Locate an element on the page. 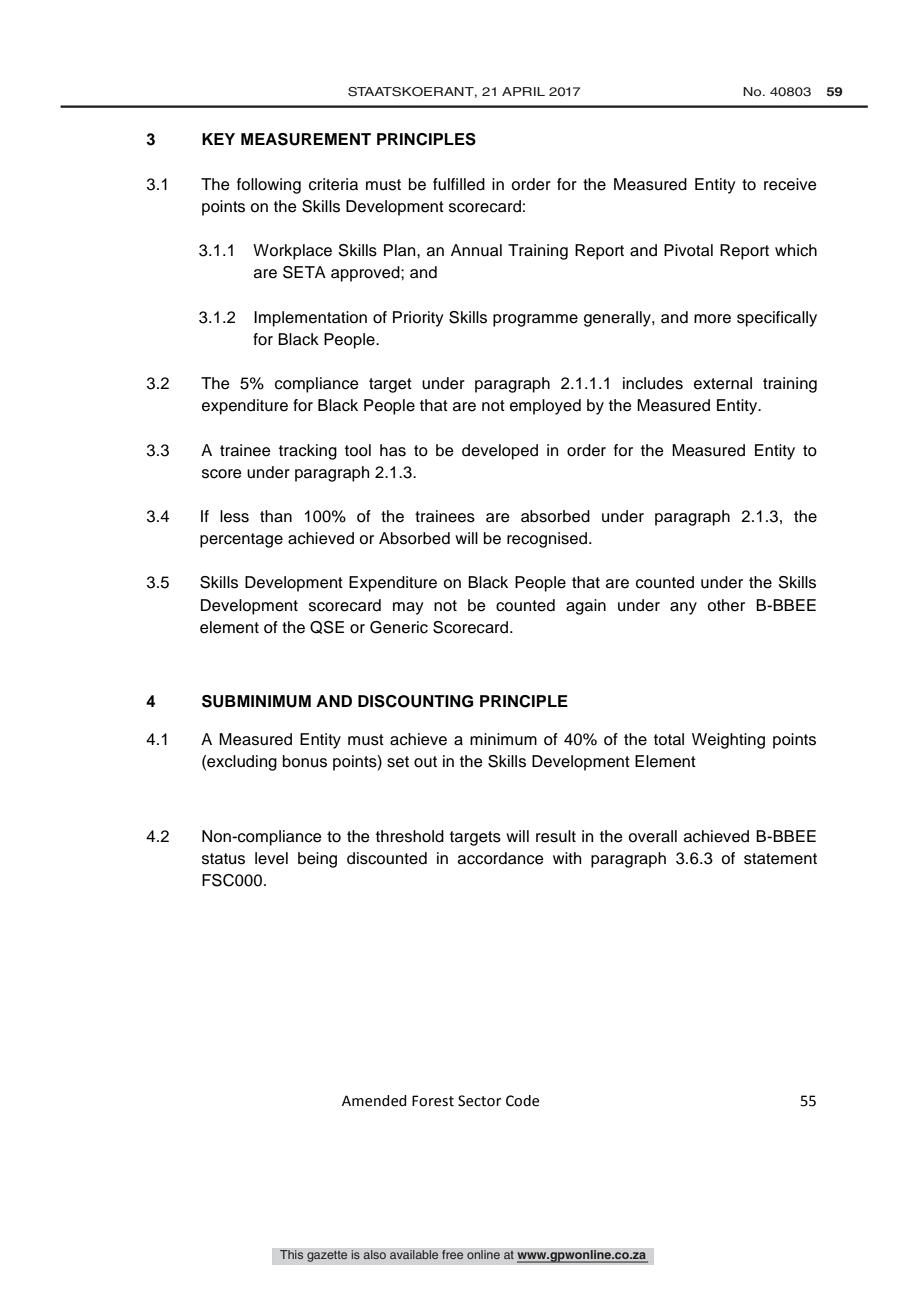 This document has width=924, height=1308. free is located at coordinates (453, 1255).
